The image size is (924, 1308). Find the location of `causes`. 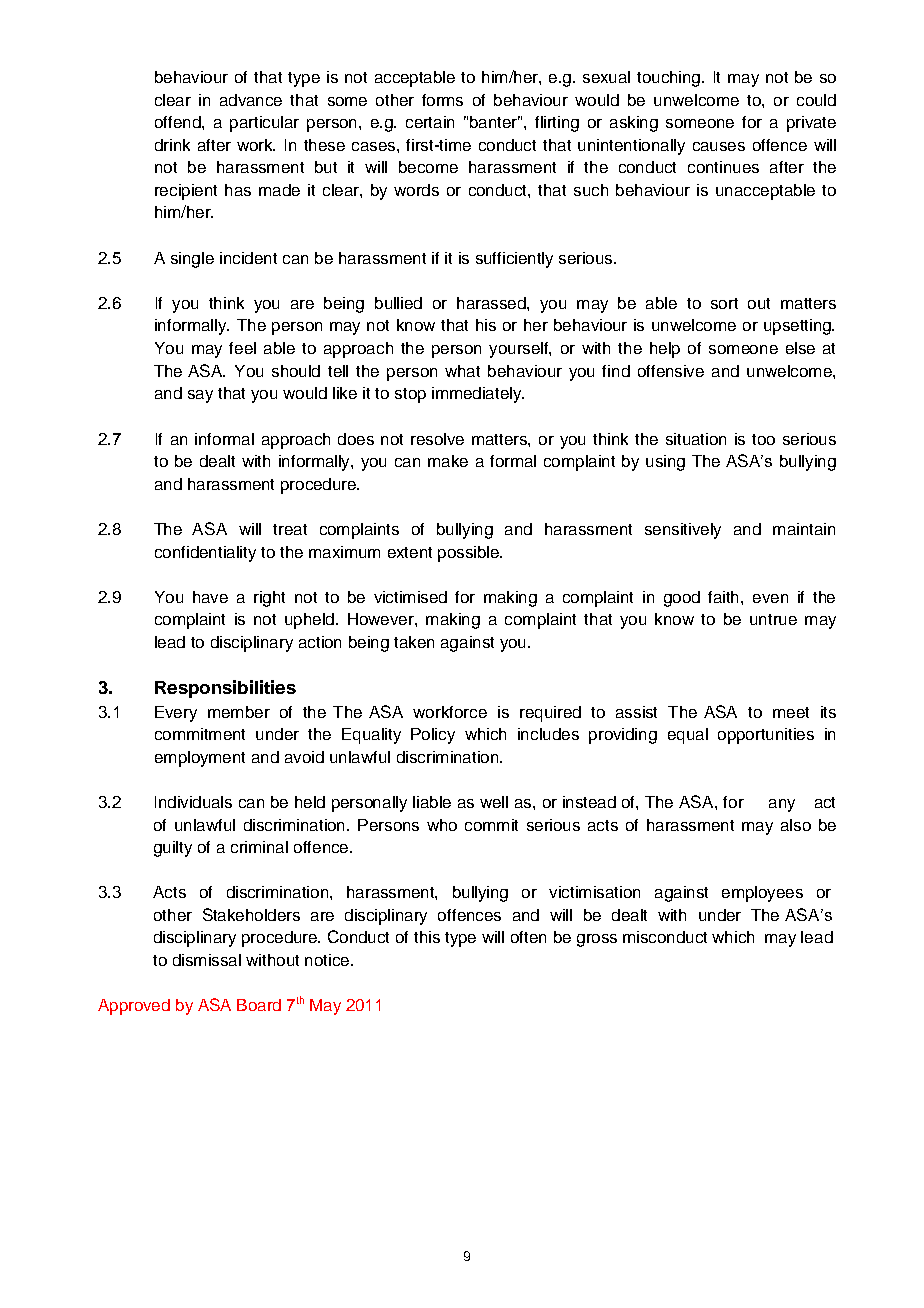

causes is located at coordinates (719, 146).
